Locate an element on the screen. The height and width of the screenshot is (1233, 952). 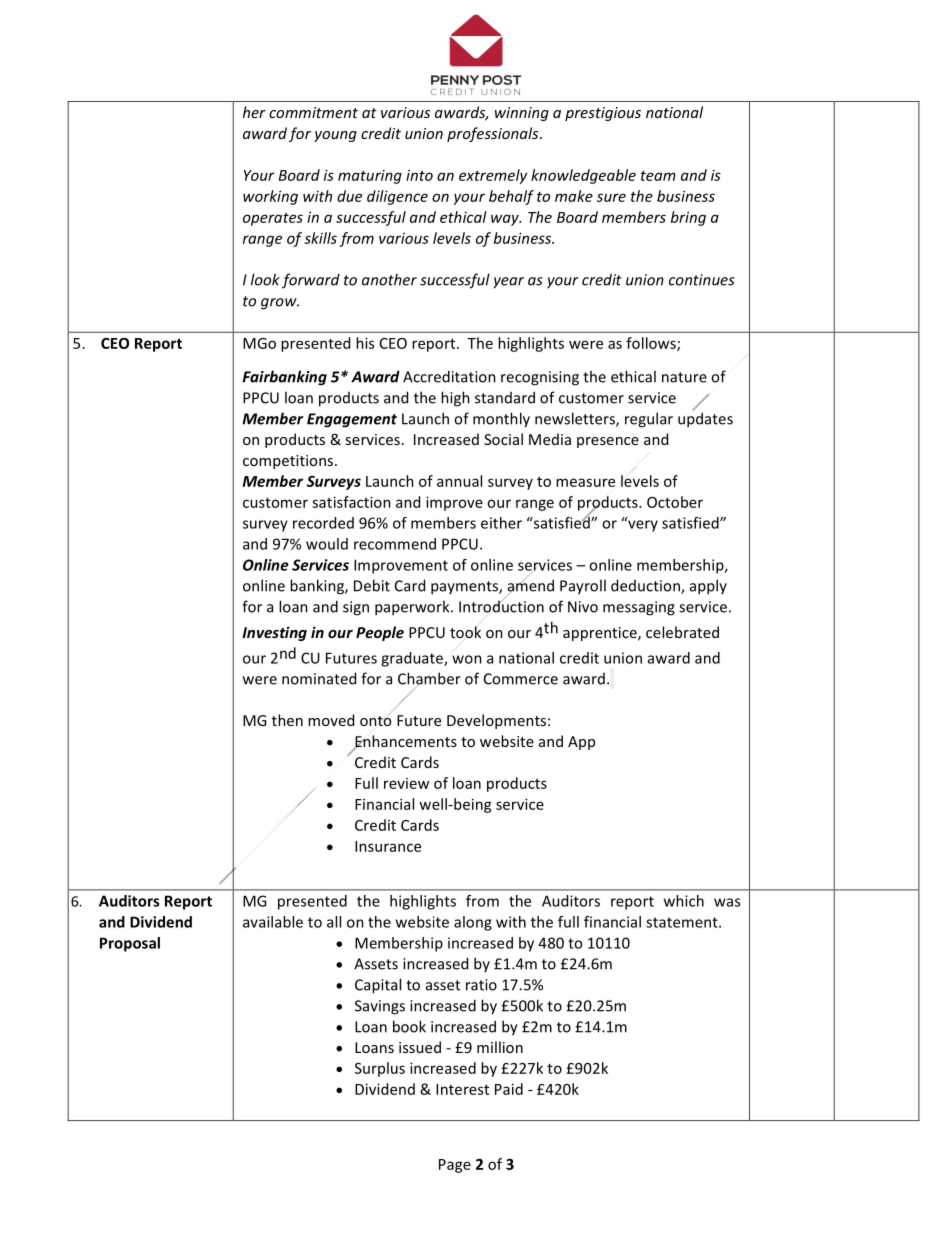
Page is located at coordinates (455, 1166).
